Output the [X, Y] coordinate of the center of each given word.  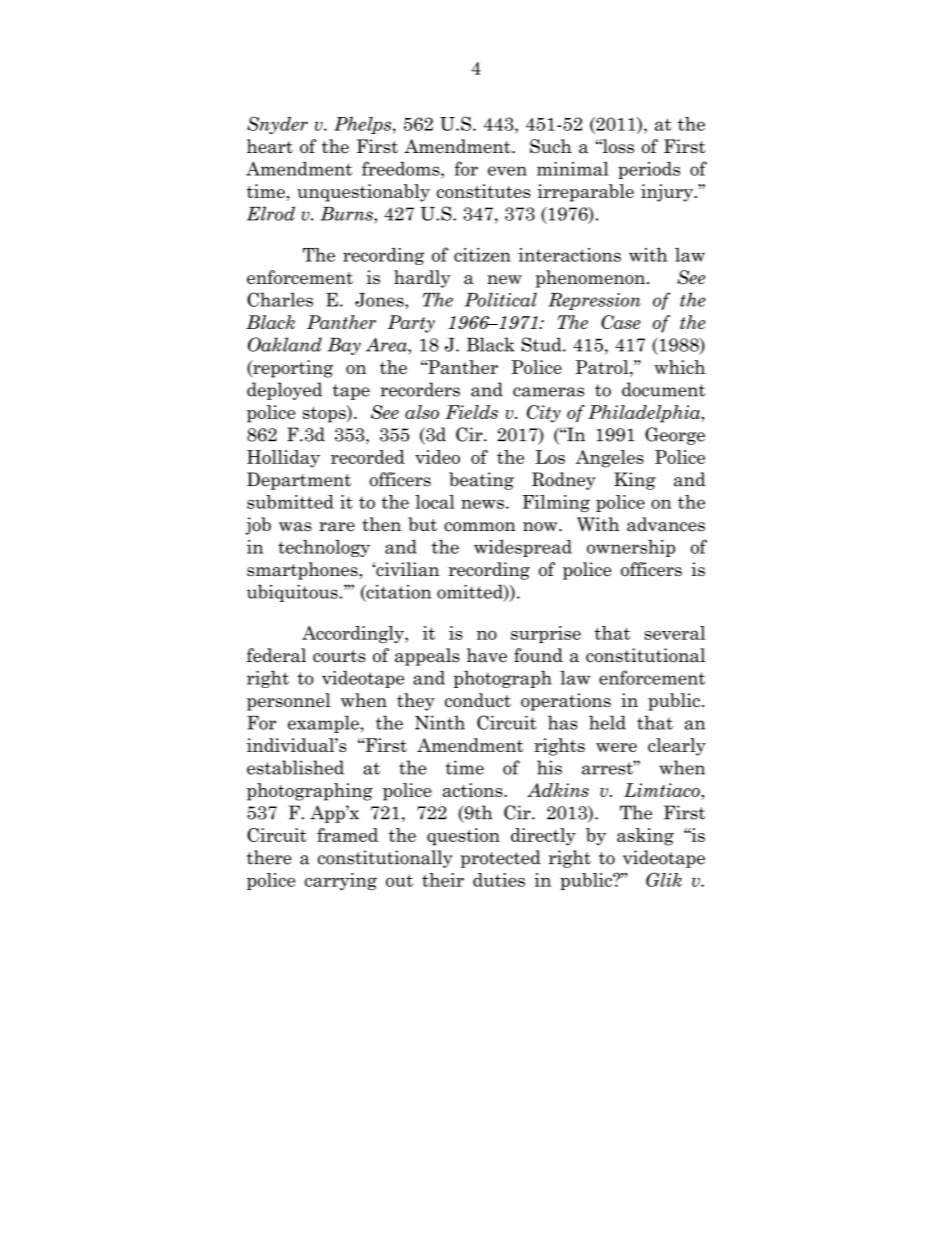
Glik [664, 879]
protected [501, 859]
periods [649, 170]
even [507, 171]
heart [270, 146]
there [269, 857]
